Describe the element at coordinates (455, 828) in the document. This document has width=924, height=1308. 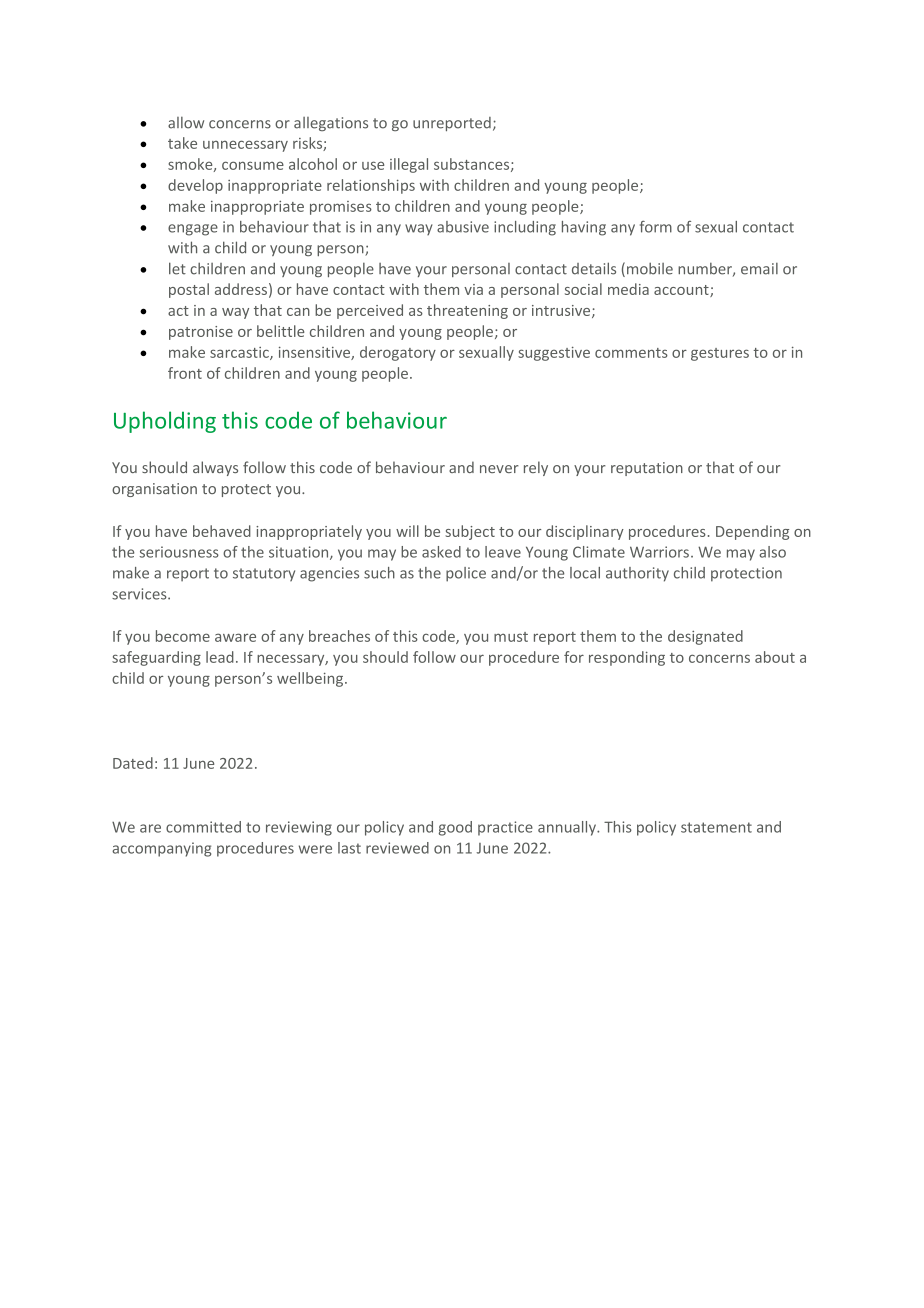
I see `good` at that location.
